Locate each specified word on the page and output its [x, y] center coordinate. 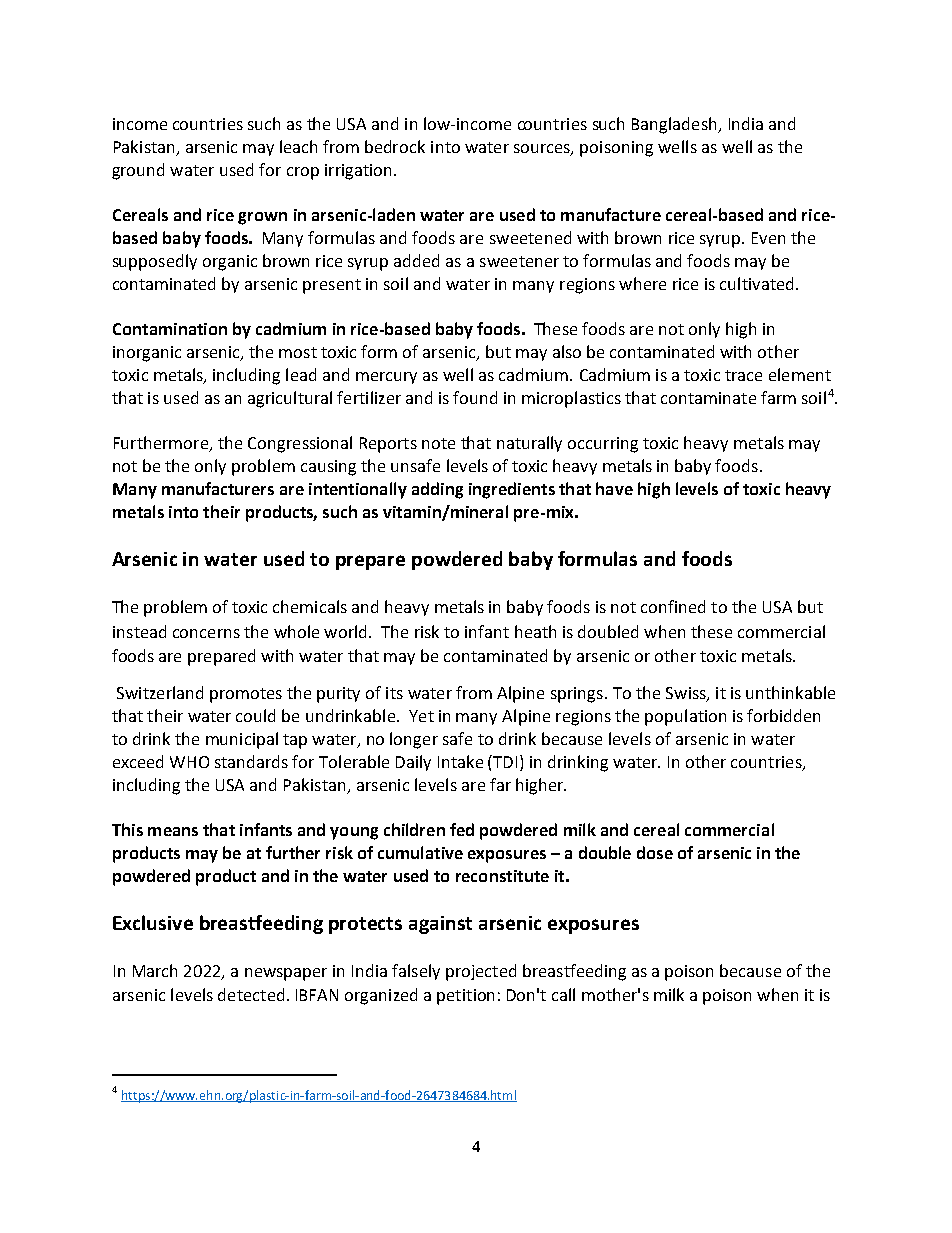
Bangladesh [675, 125]
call [563, 994]
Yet [421, 716]
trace [743, 375]
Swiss [687, 694]
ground [138, 171]
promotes [246, 695]
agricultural [290, 399]
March [155, 970]
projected [481, 972]
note [438, 443]
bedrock [395, 146]
